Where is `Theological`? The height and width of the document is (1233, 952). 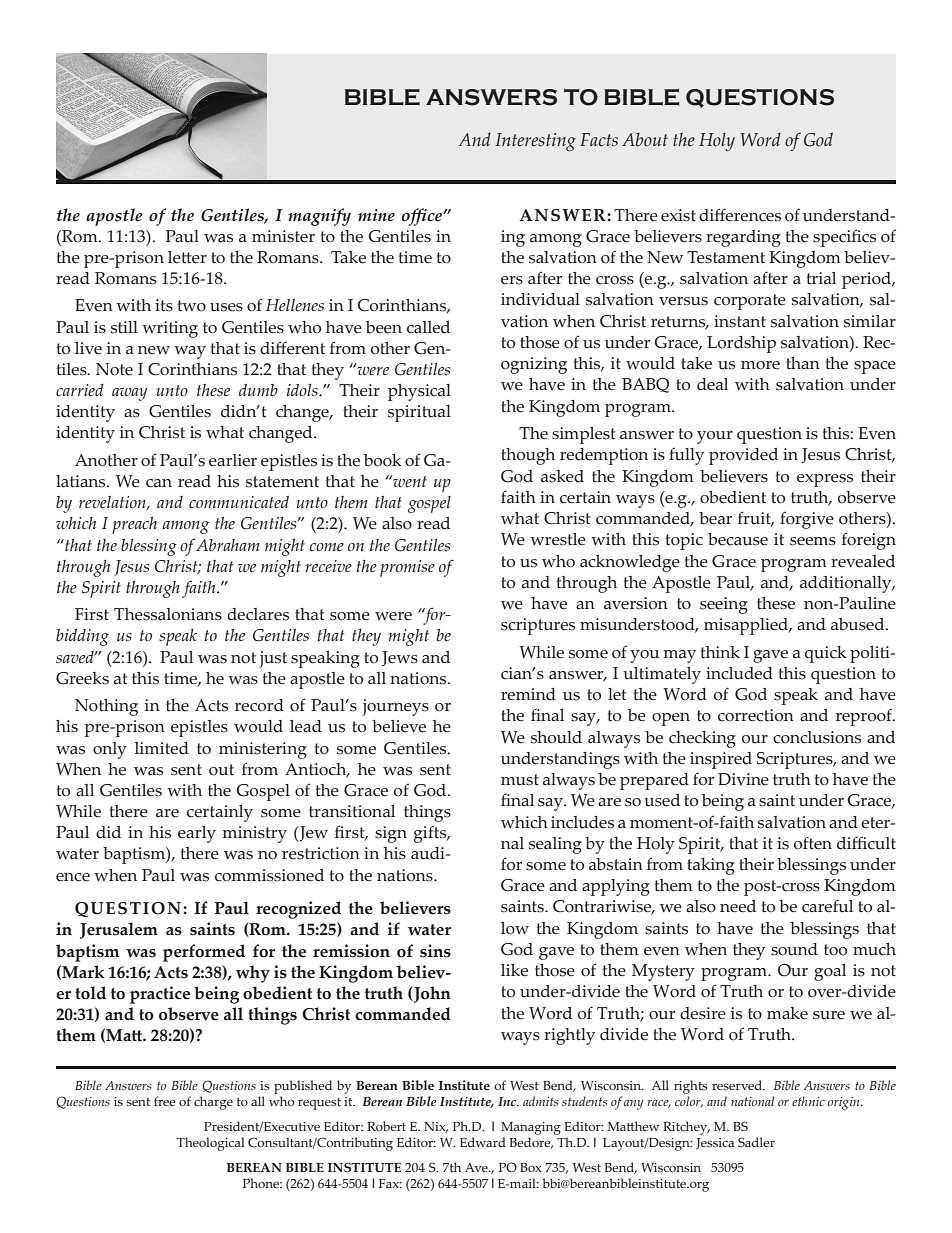 Theological is located at coordinates (211, 1144).
